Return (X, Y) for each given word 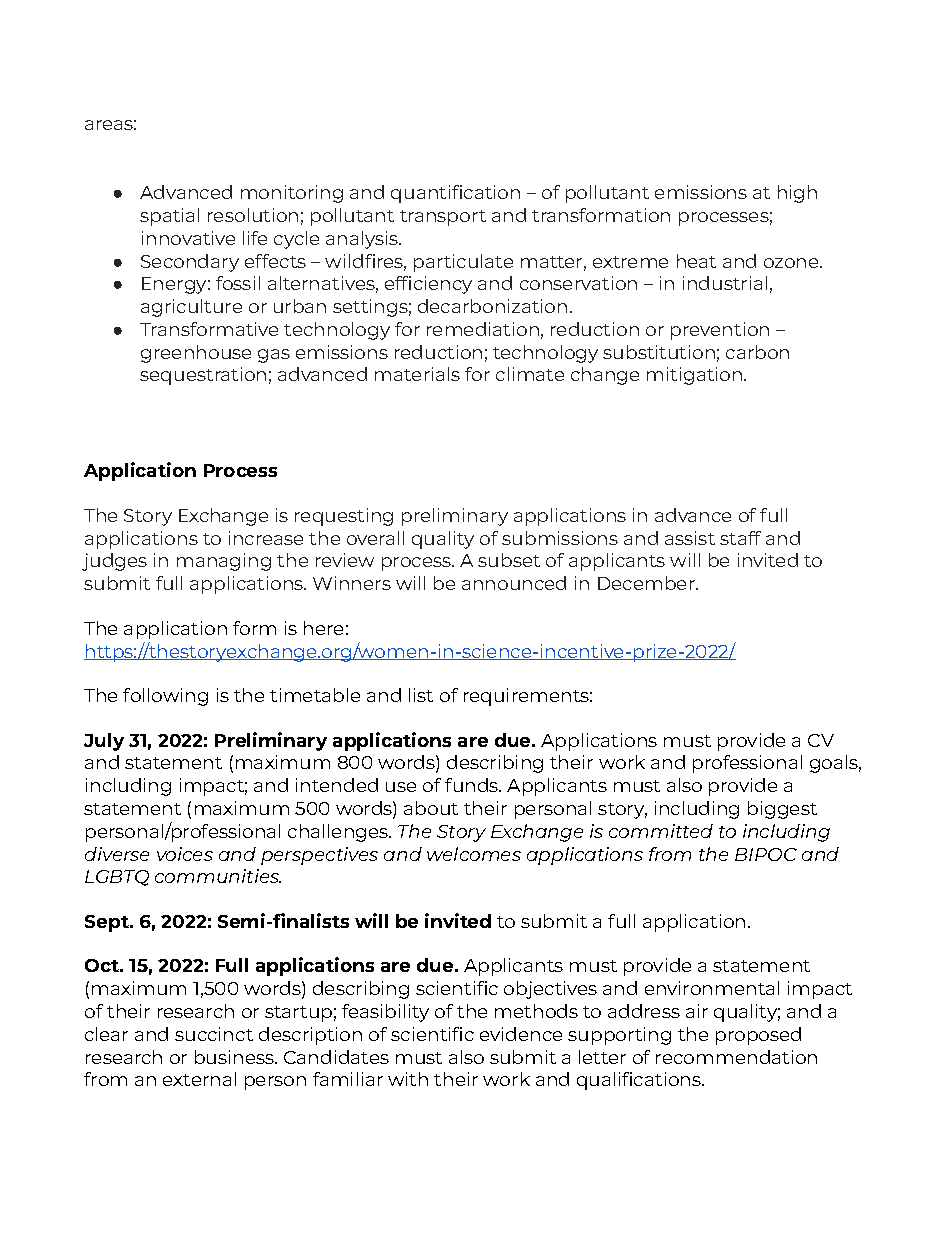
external (199, 1079)
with (408, 1079)
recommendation (736, 1057)
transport (443, 218)
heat (696, 261)
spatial (169, 217)
